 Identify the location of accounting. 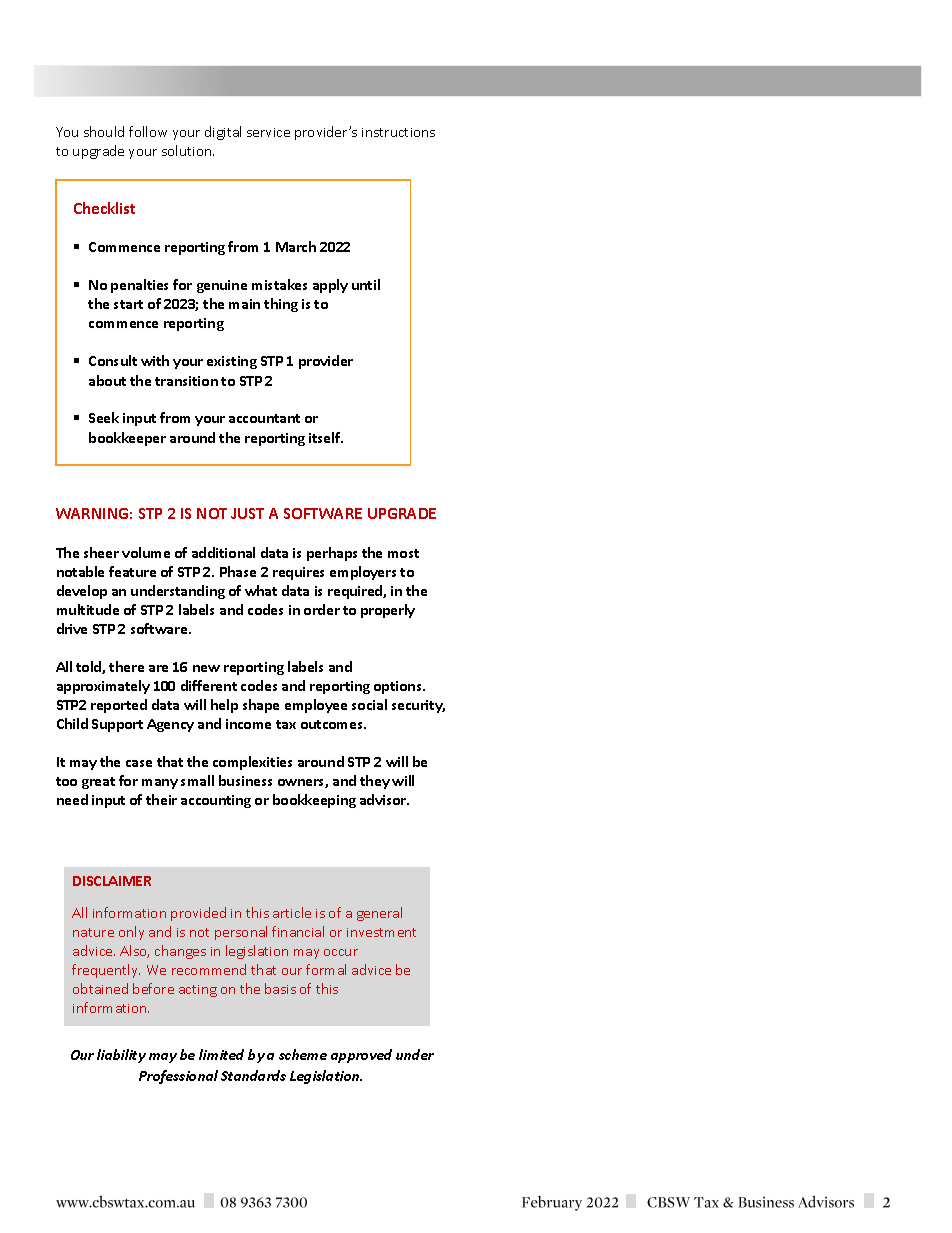
(216, 801).
